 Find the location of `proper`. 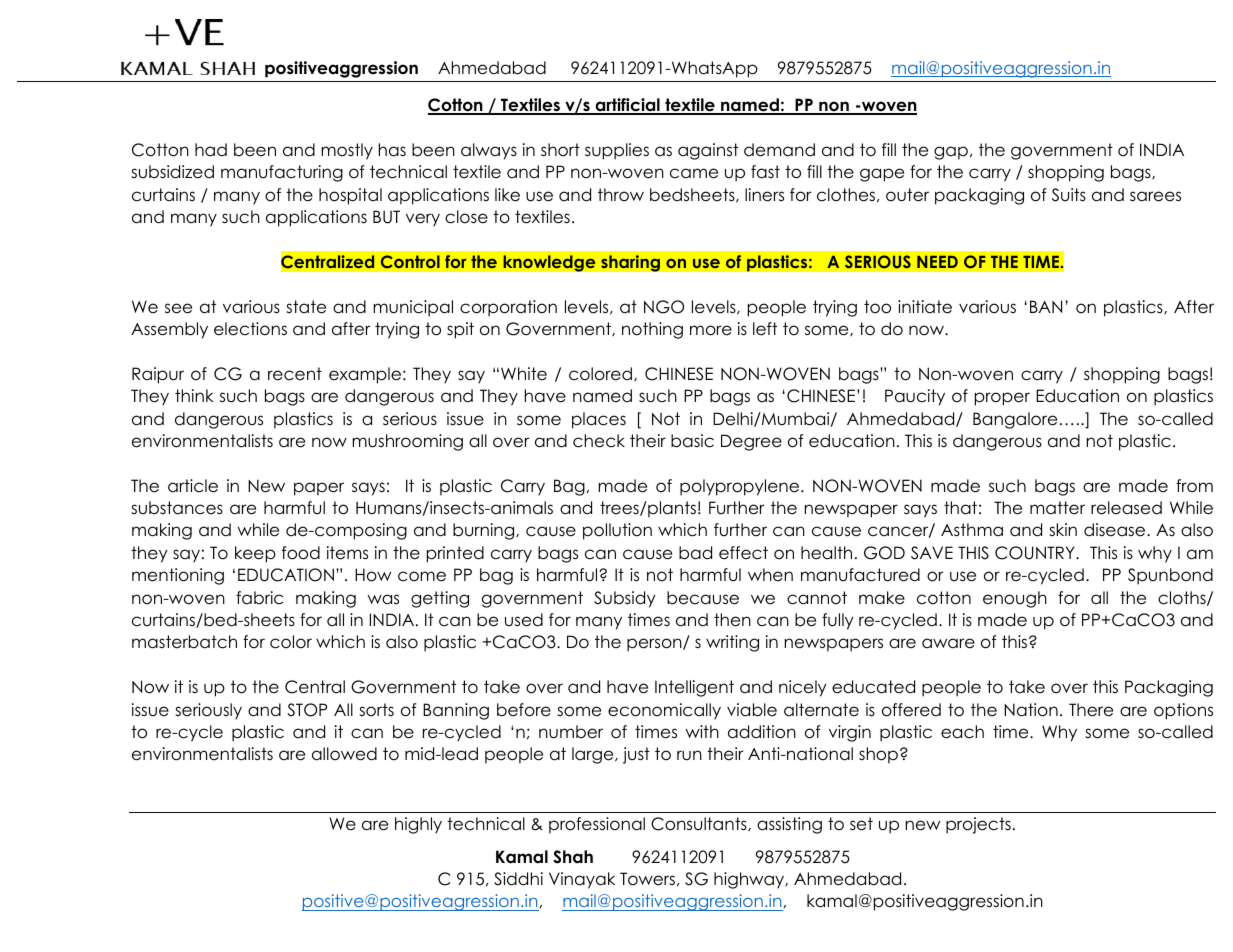

proper is located at coordinates (1002, 399).
